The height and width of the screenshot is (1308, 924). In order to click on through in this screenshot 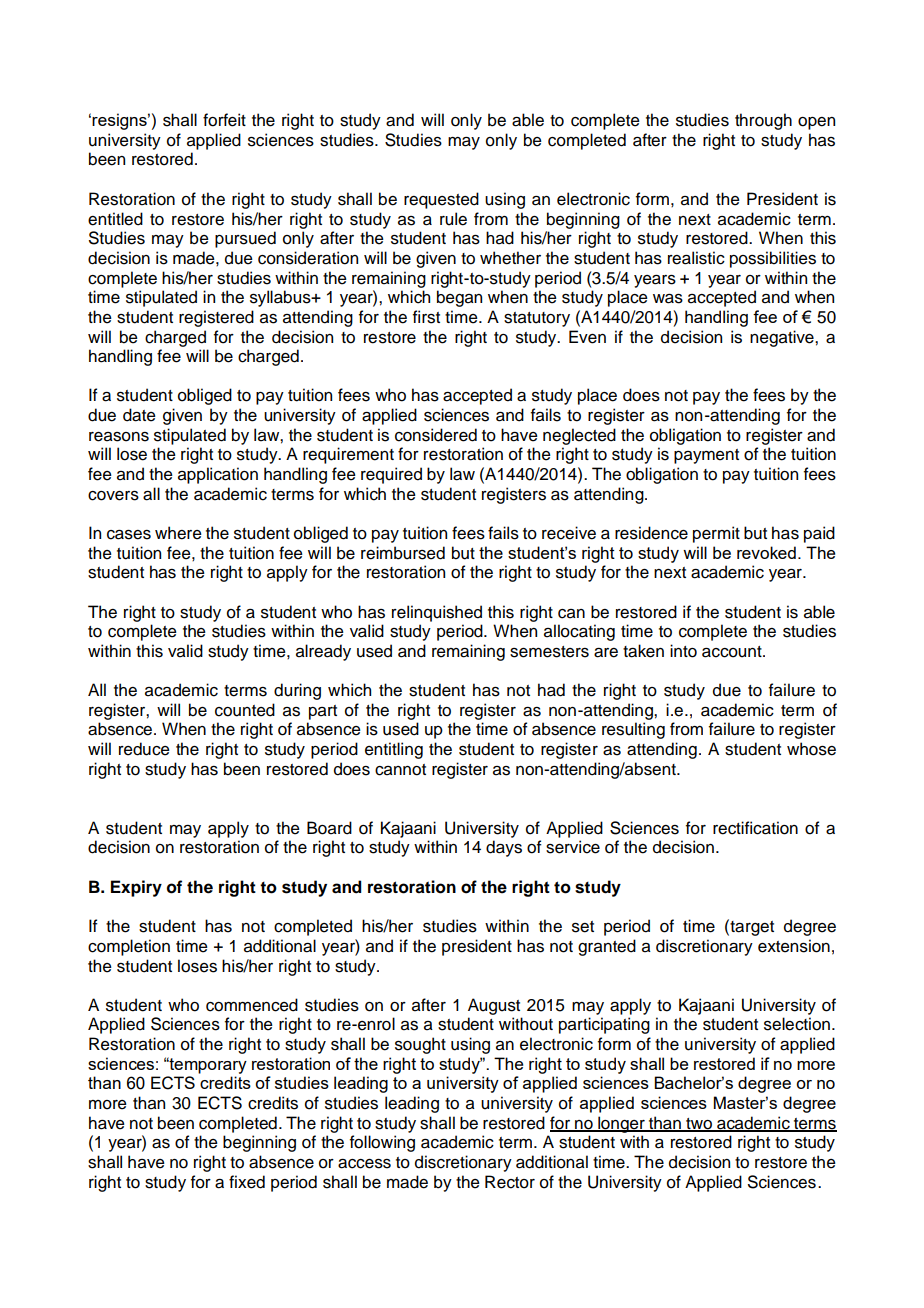, I will do `click(763, 121)`.
